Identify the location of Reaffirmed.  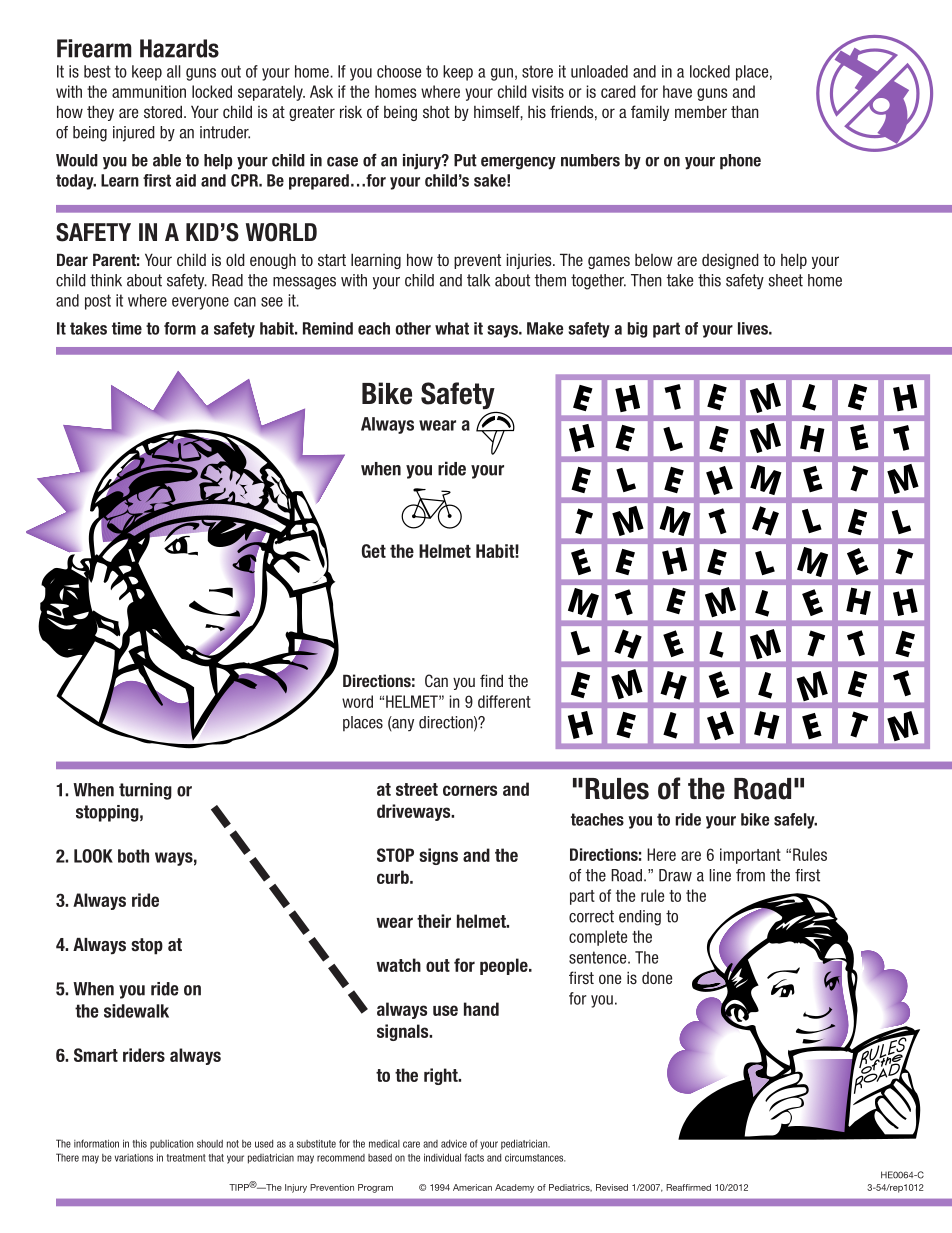
(688, 1187).
